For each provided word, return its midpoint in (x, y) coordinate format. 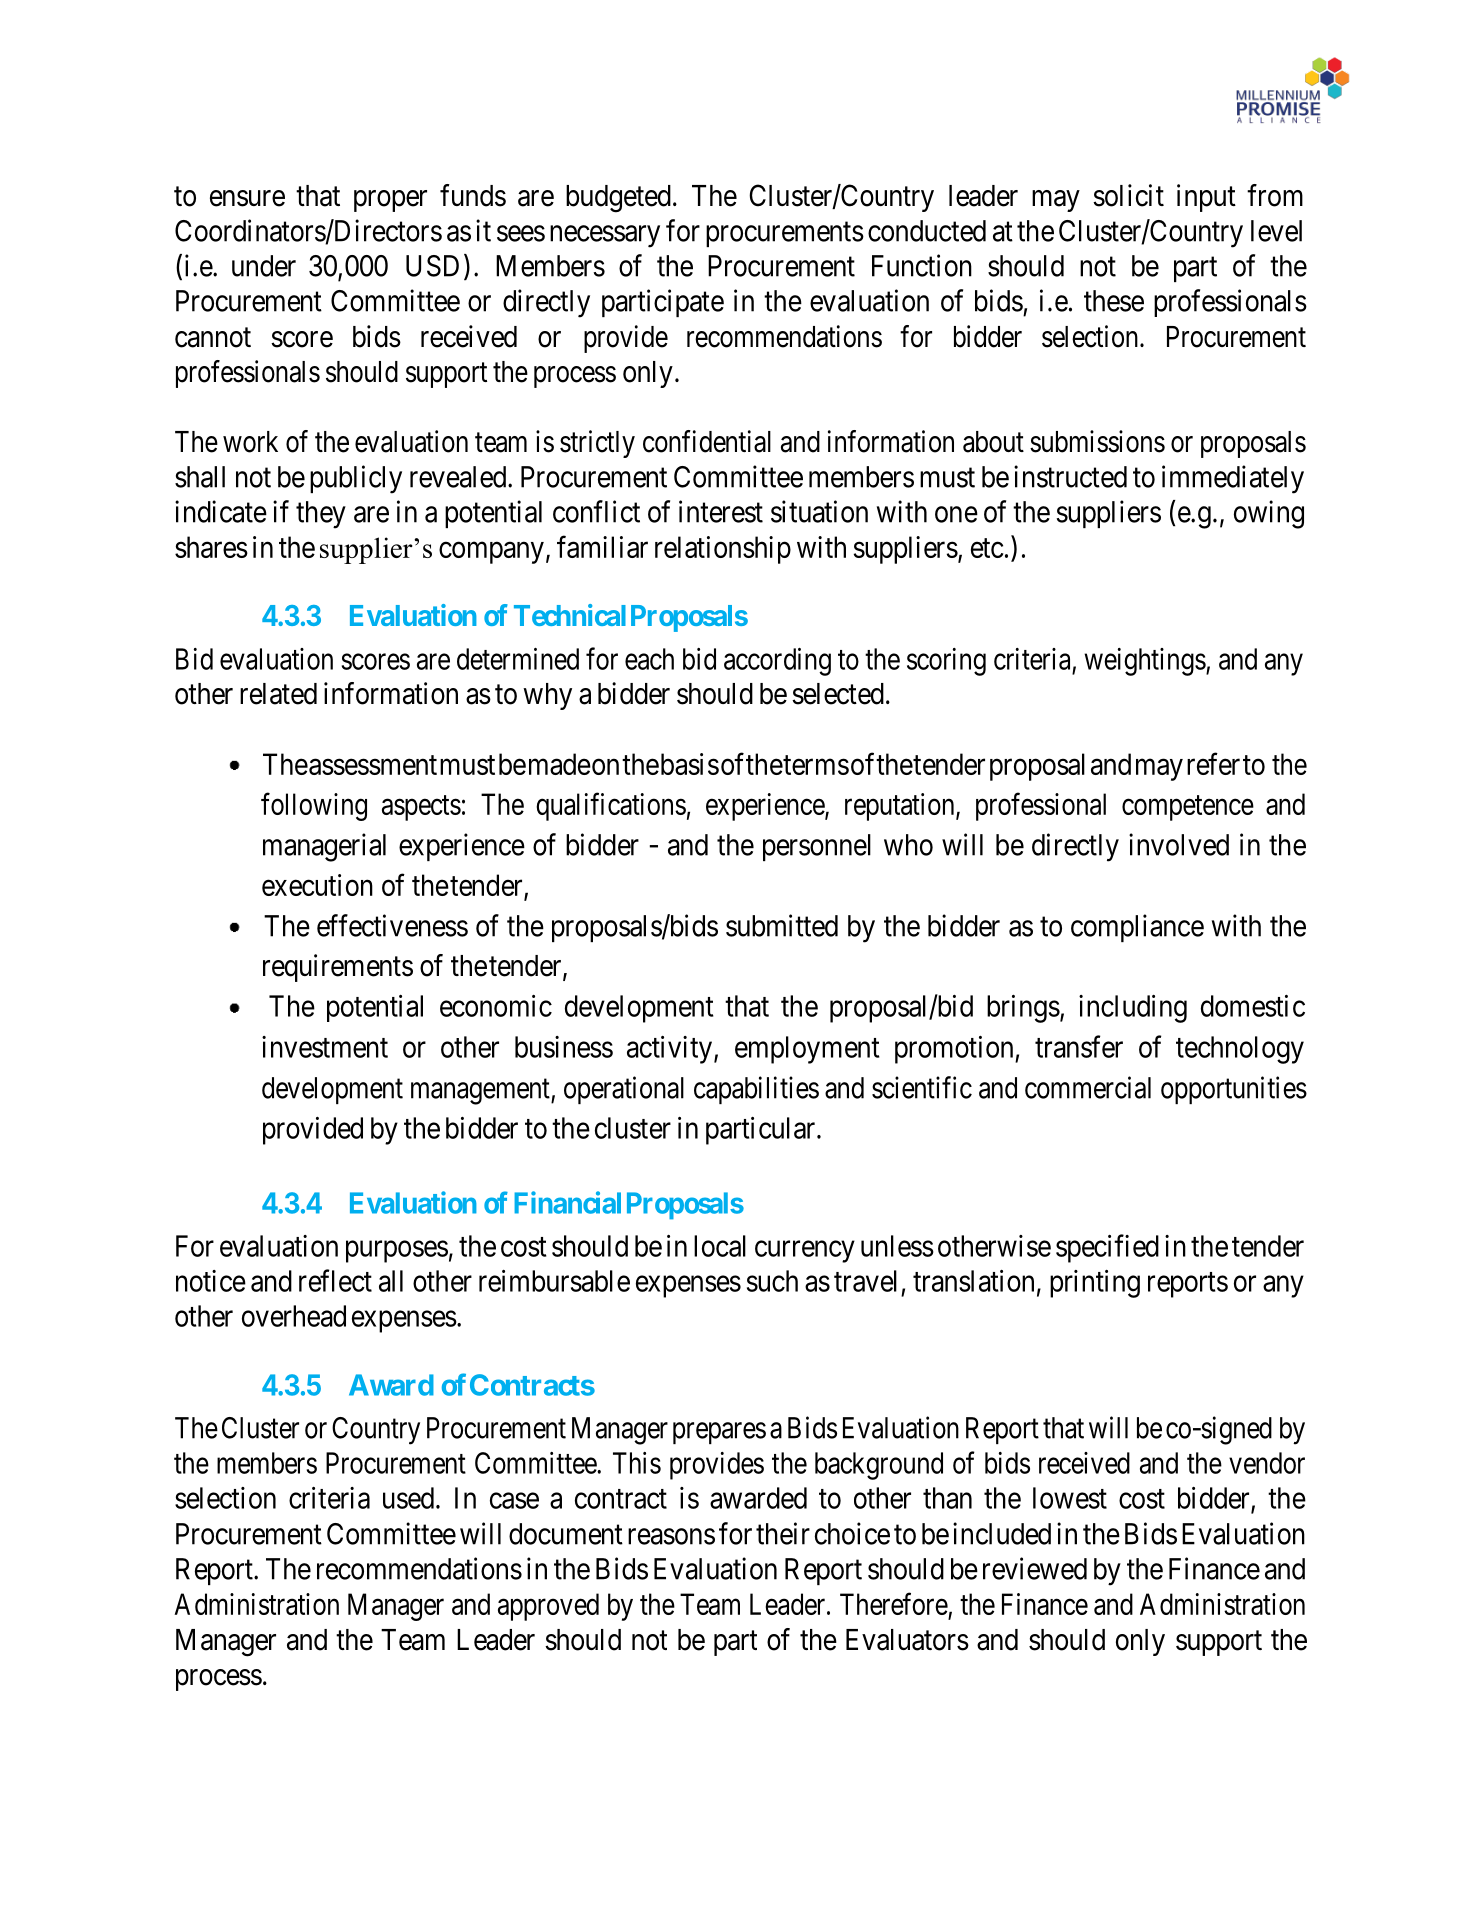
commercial (1088, 1087)
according (777, 662)
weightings (1145, 662)
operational (624, 1090)
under (264, 266)
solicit (1128, 195)
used (408, 1498)
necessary (605, 236)
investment (325, 1047)
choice (852, 1533)
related (278, 694)
